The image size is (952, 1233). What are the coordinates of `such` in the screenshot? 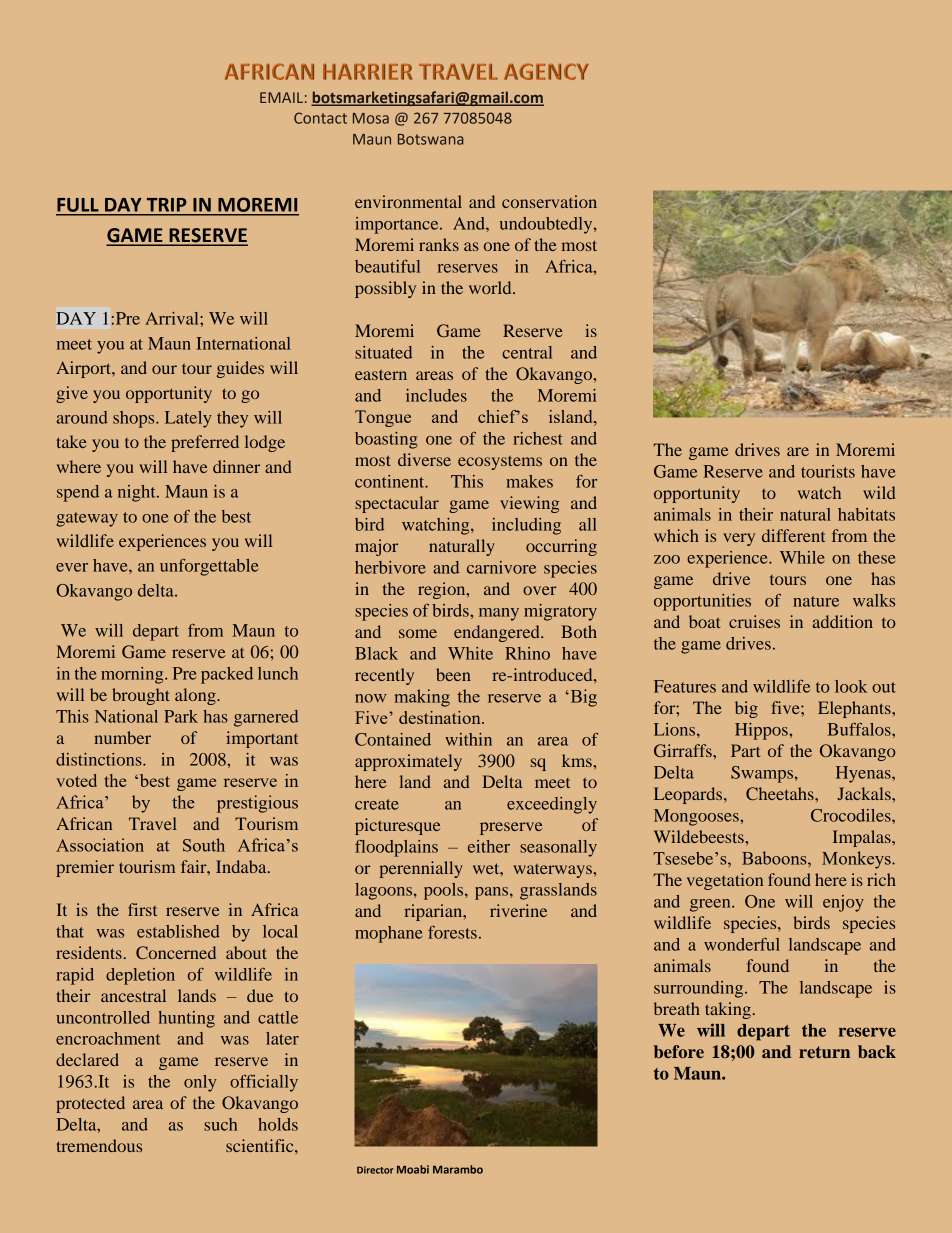 It's located at (220, 1124).
